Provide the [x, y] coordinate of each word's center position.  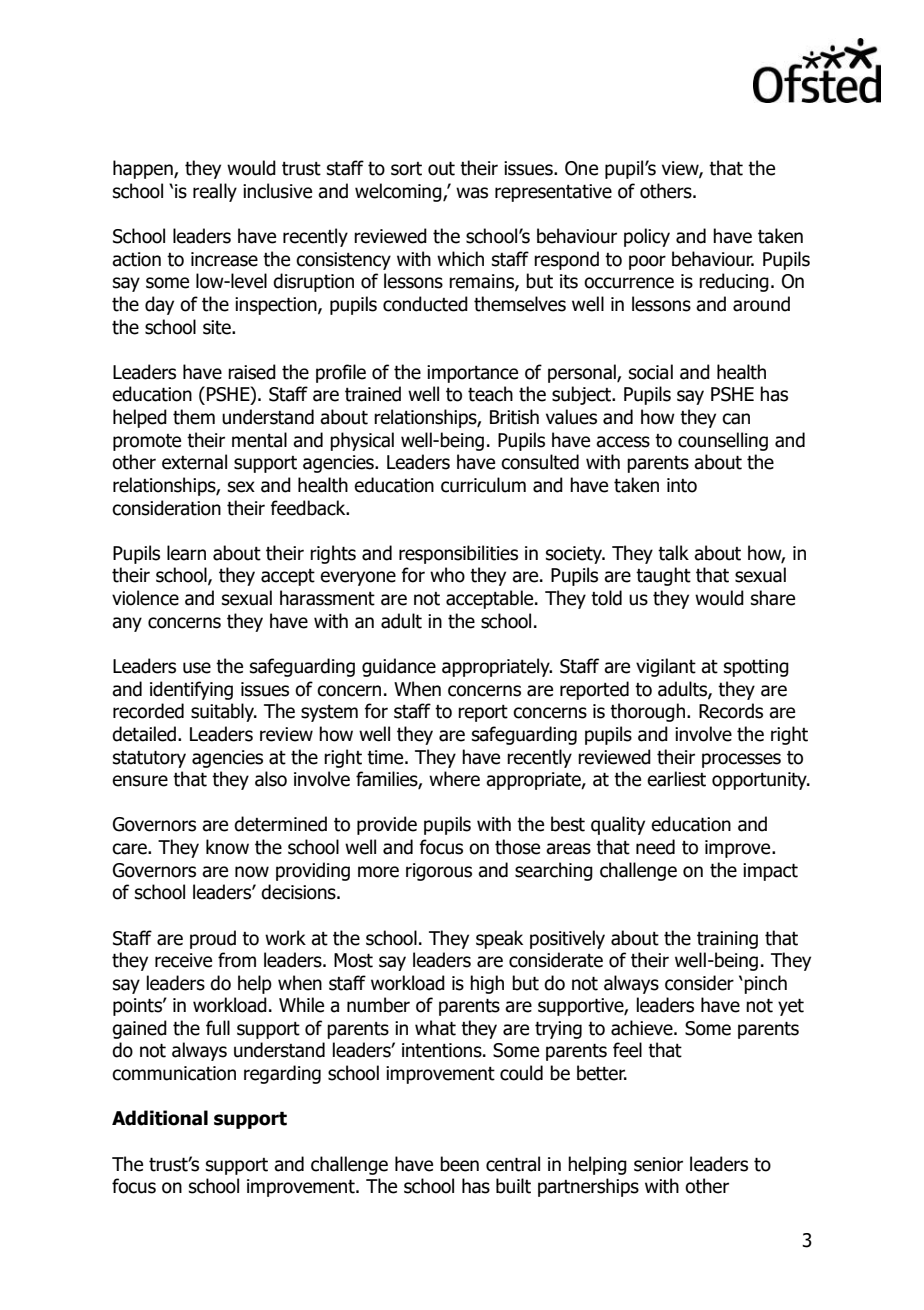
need [655, 847]
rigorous [439, 872]
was [472, 193]
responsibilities [458, 554]
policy [647, 237]
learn [186, 553]
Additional [160, 1118]
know [227, 847]
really [215, 192]
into [682, 485]
